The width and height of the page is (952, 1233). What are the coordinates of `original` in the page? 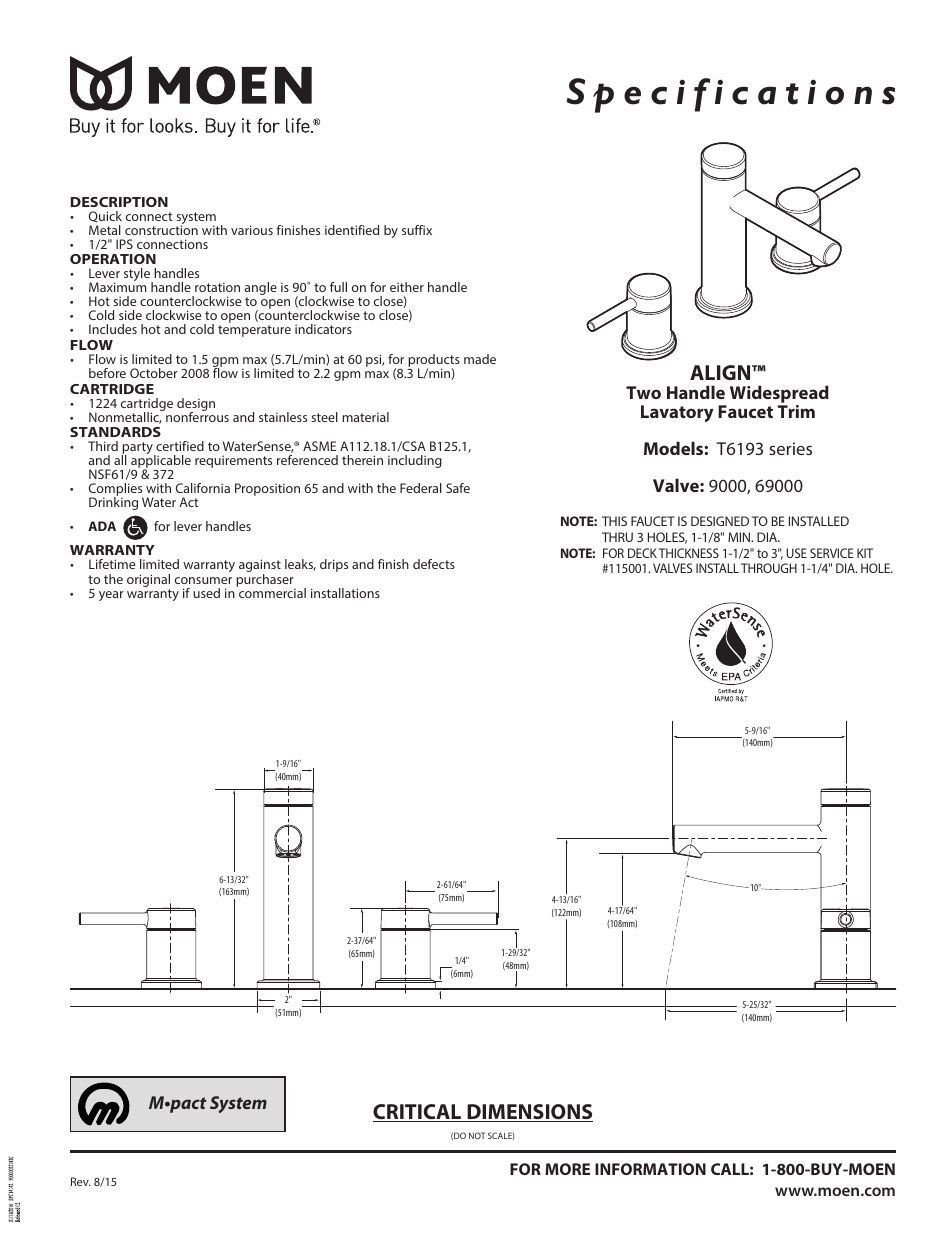 It's located at (148, 580).
